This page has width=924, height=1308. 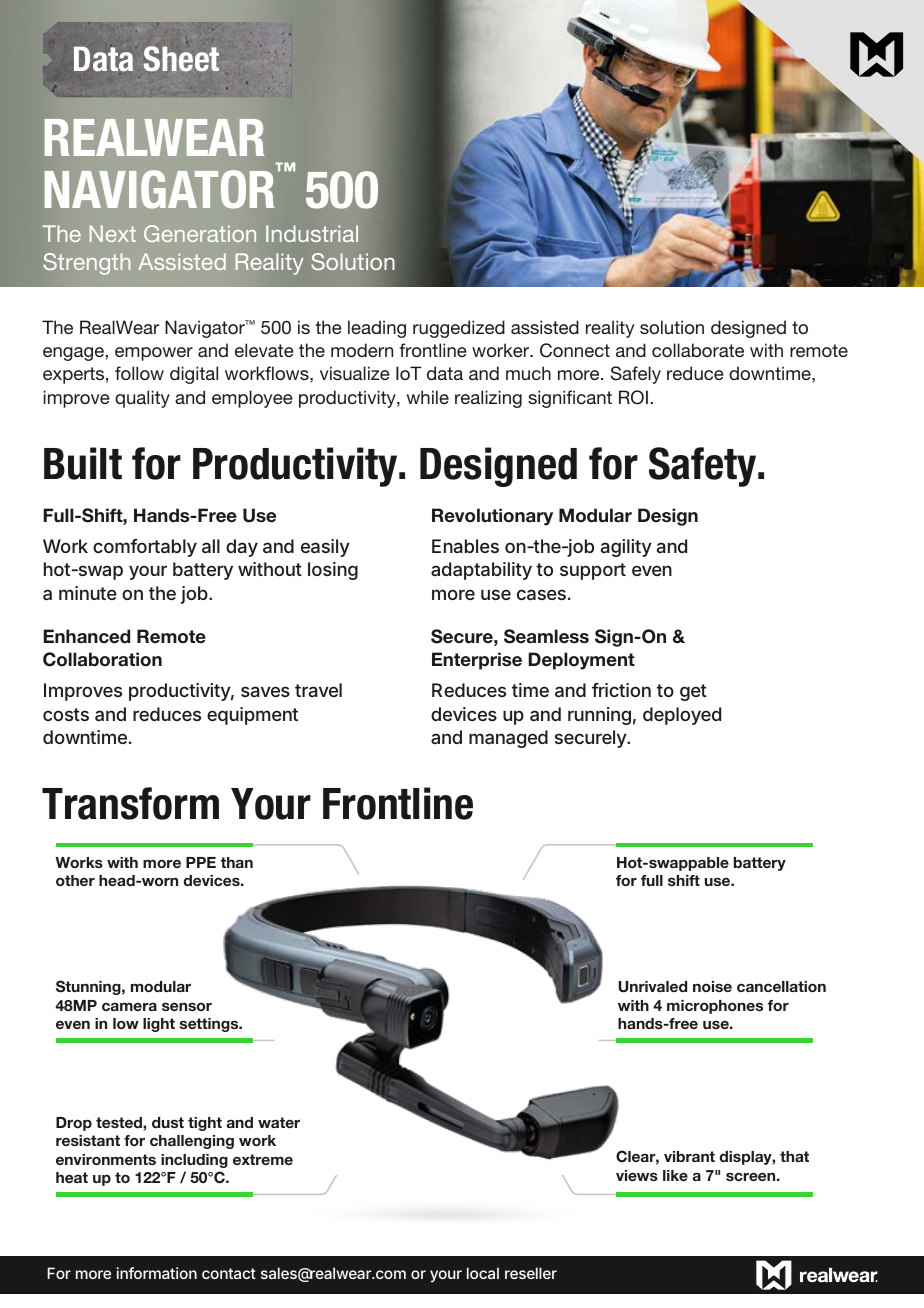 What do you see at coordinates (181, 59) in the page?
I see `Sheet` at bounding box center [181, 59].
